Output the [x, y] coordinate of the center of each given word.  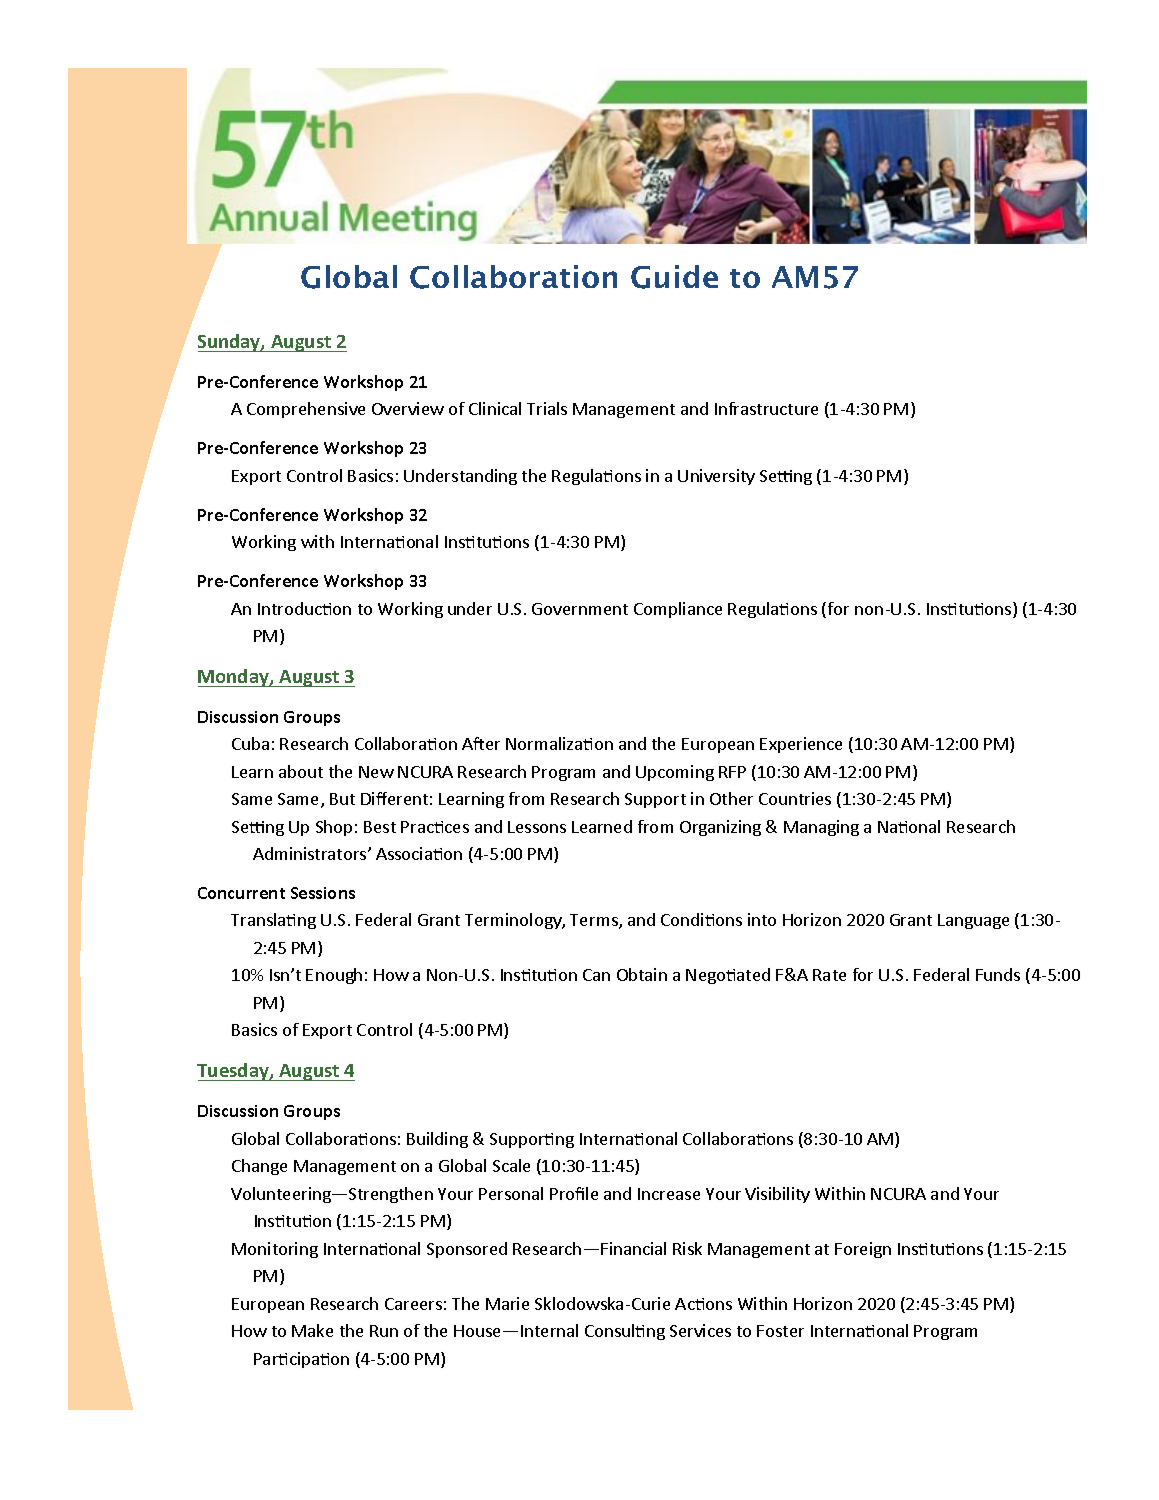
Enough [334, 976]
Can [596, 975]
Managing [821, 828]
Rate [829, 975]
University [716, 477]
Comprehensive [306, 410]
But [342, 799]
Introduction [304, 608]
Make [312, 1330]
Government [580, 609]
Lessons [537, 827]
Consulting [625, 1332]
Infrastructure [766, 408]
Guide [674, 277]
